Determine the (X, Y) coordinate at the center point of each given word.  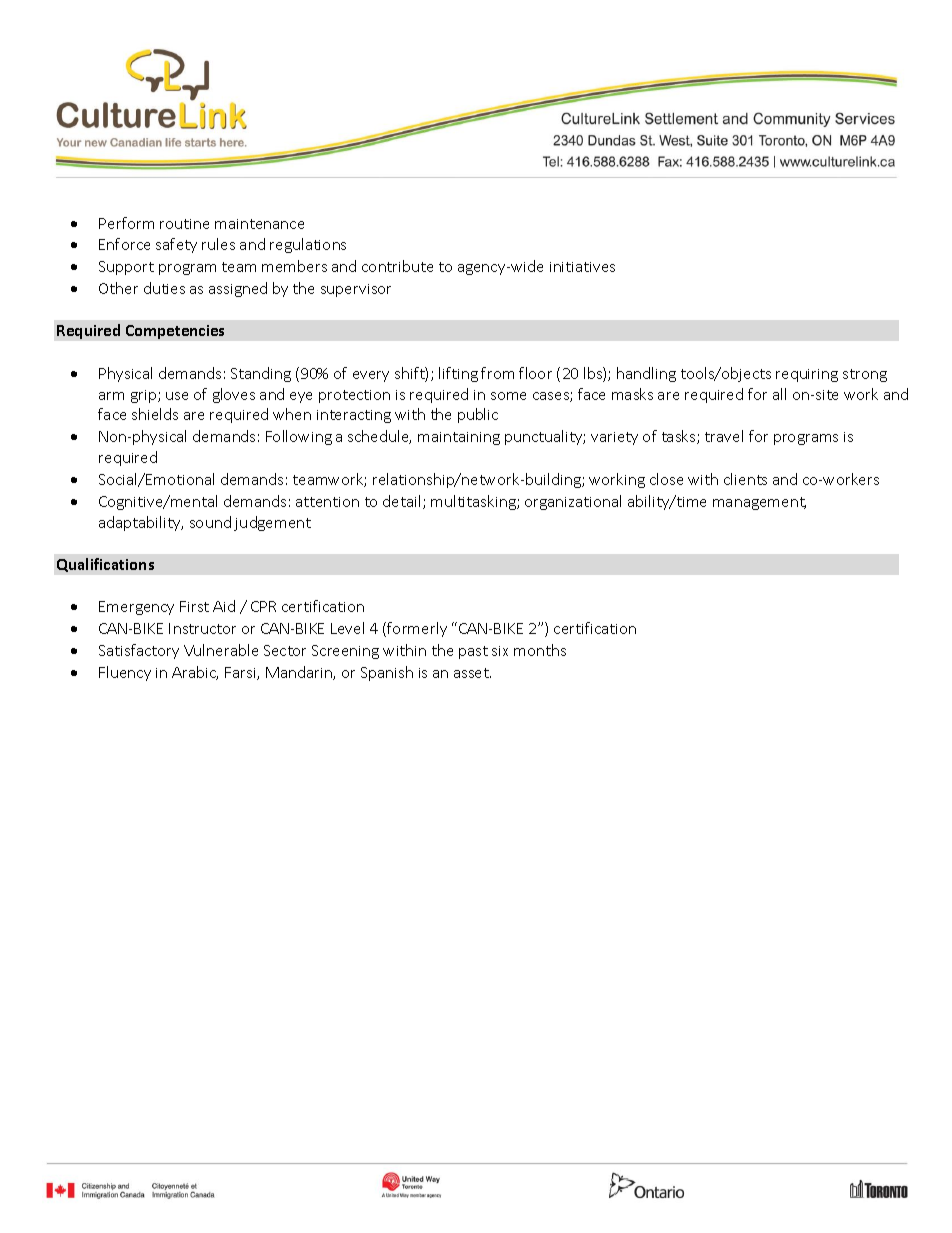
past (473, 652)
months (540, 650)
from (497, 373)
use (177, 396)
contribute (397, 266)
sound (210, 522)
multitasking (474, 502)
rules (218, 244)
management (759, 503)
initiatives (582, 267)
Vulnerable (221, 650)
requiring (807, 375)
